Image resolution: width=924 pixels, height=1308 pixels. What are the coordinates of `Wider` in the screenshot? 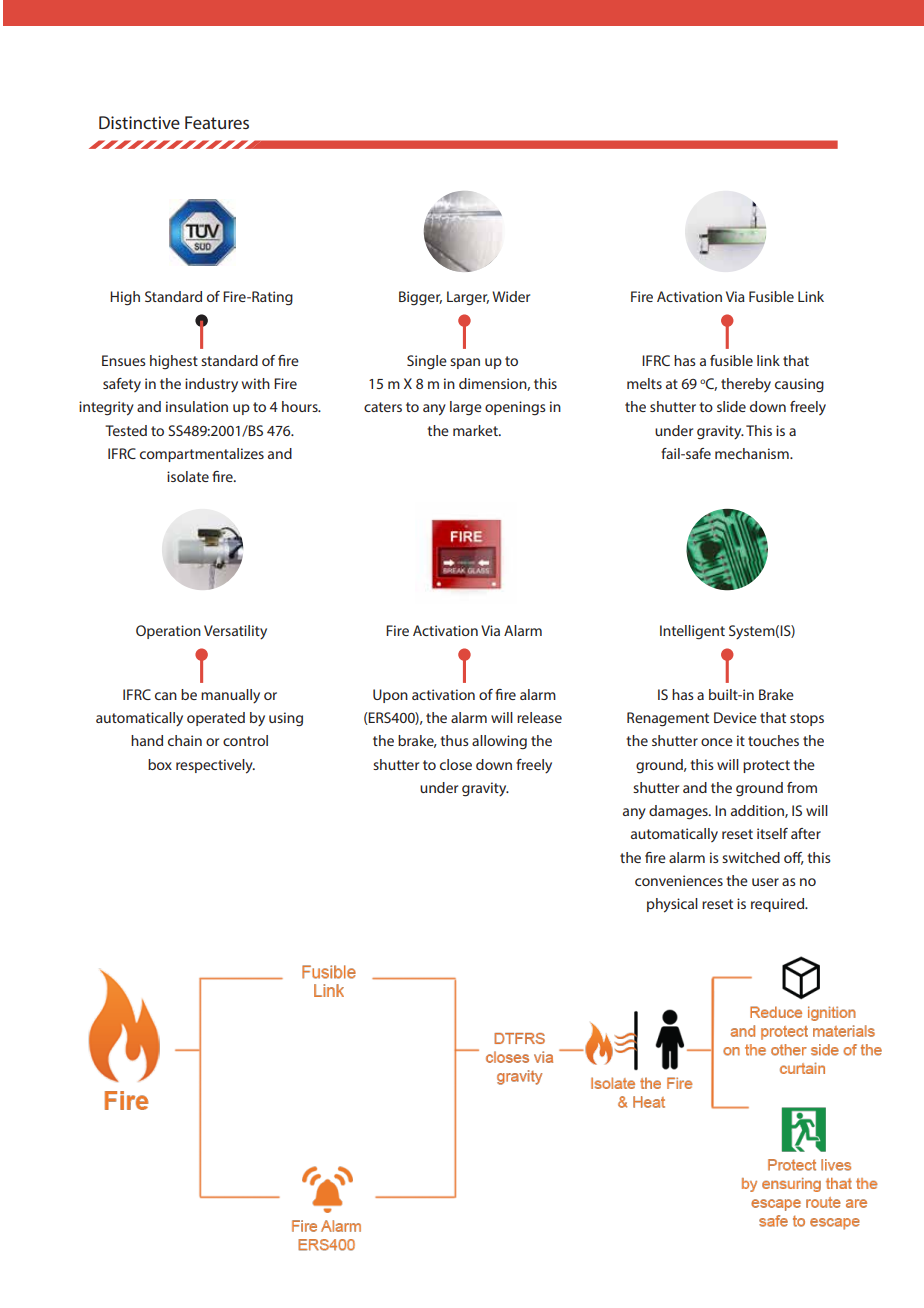 It's located at (511, 296).
